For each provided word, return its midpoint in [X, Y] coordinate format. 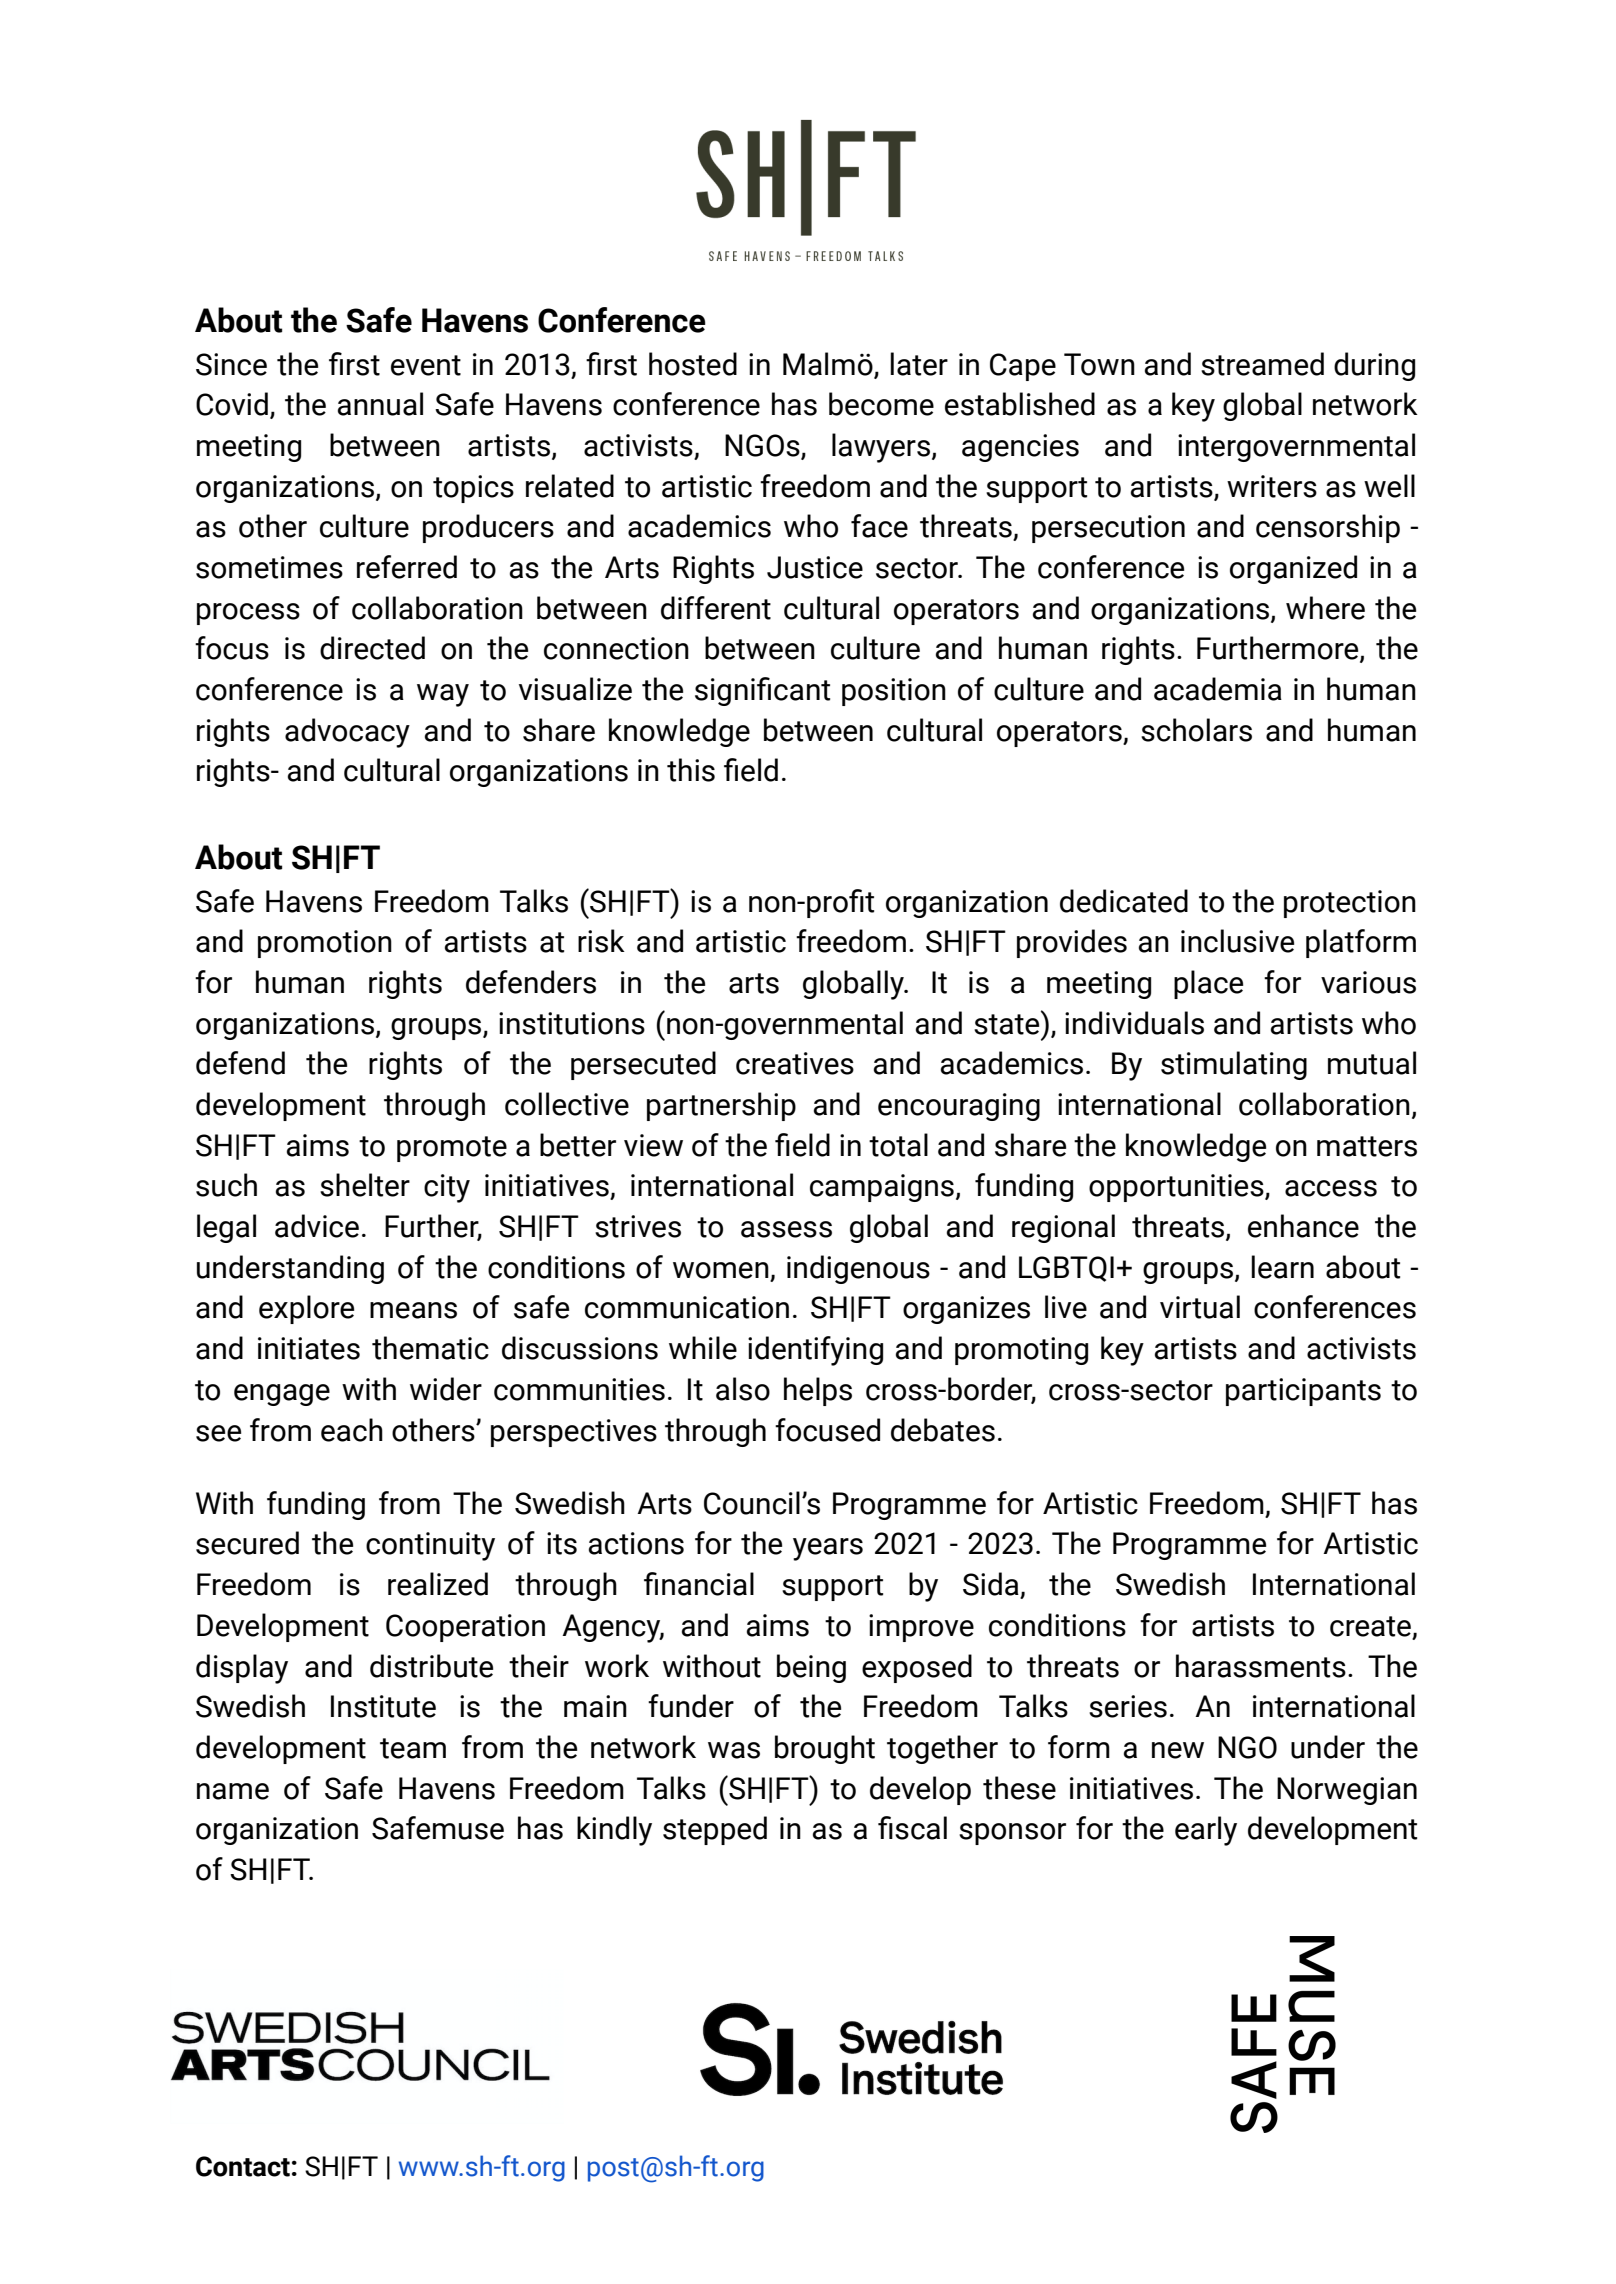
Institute [383, 1706]
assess [786, 1229]
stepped [715, 1830]
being [811, 1668]
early [1206, 1831]
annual [380, 404]
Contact [243, 2166]
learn [1282, 1267]
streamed [1262, 364]
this [691, 770]
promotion [325, 944]
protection [1350, 904]
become [881, 404]
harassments [1261, 1666]
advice [317, 1226]
